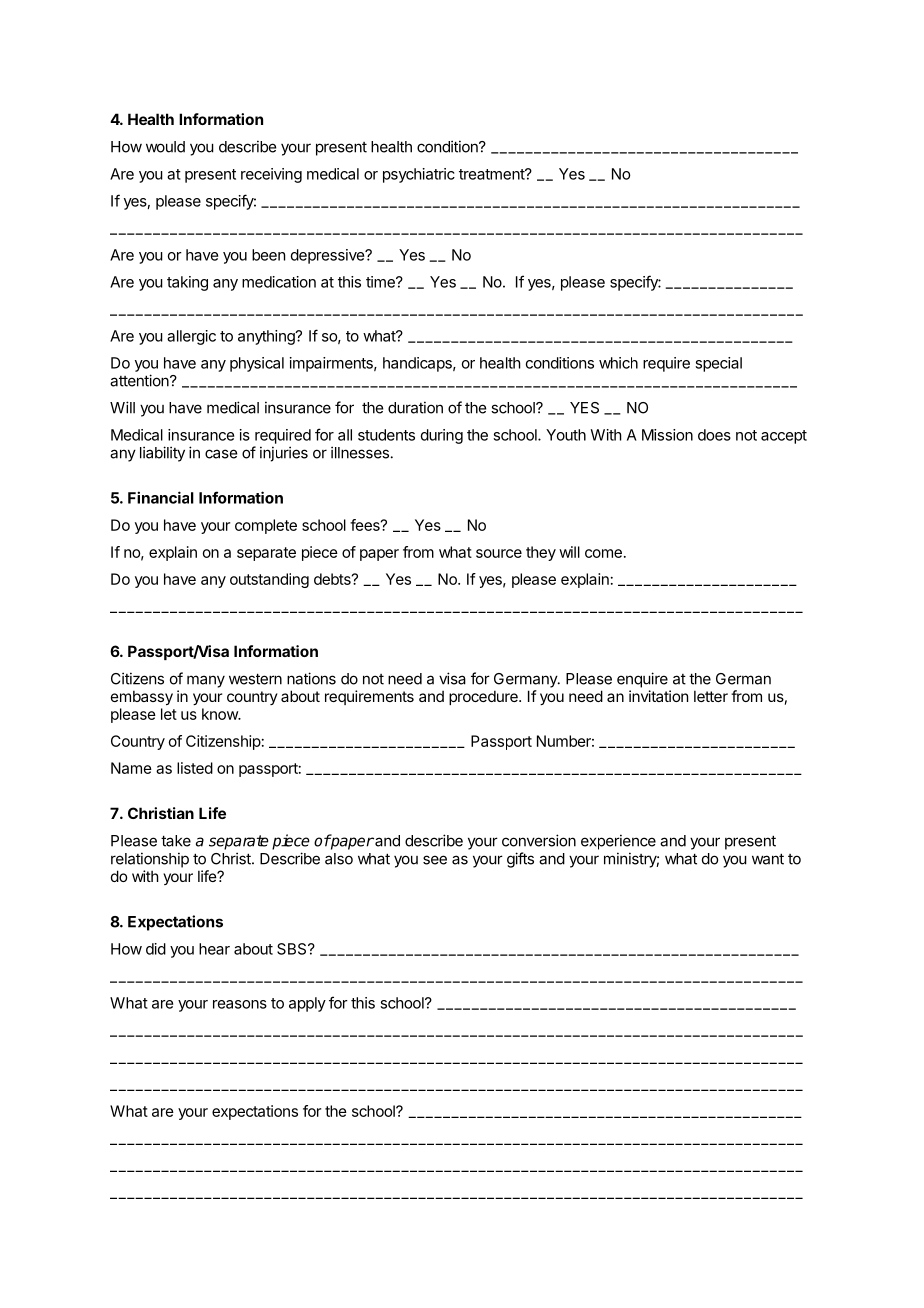  Describe the element at coordinates (492, 174) in the screenshot. I see `treatment` at that location.
